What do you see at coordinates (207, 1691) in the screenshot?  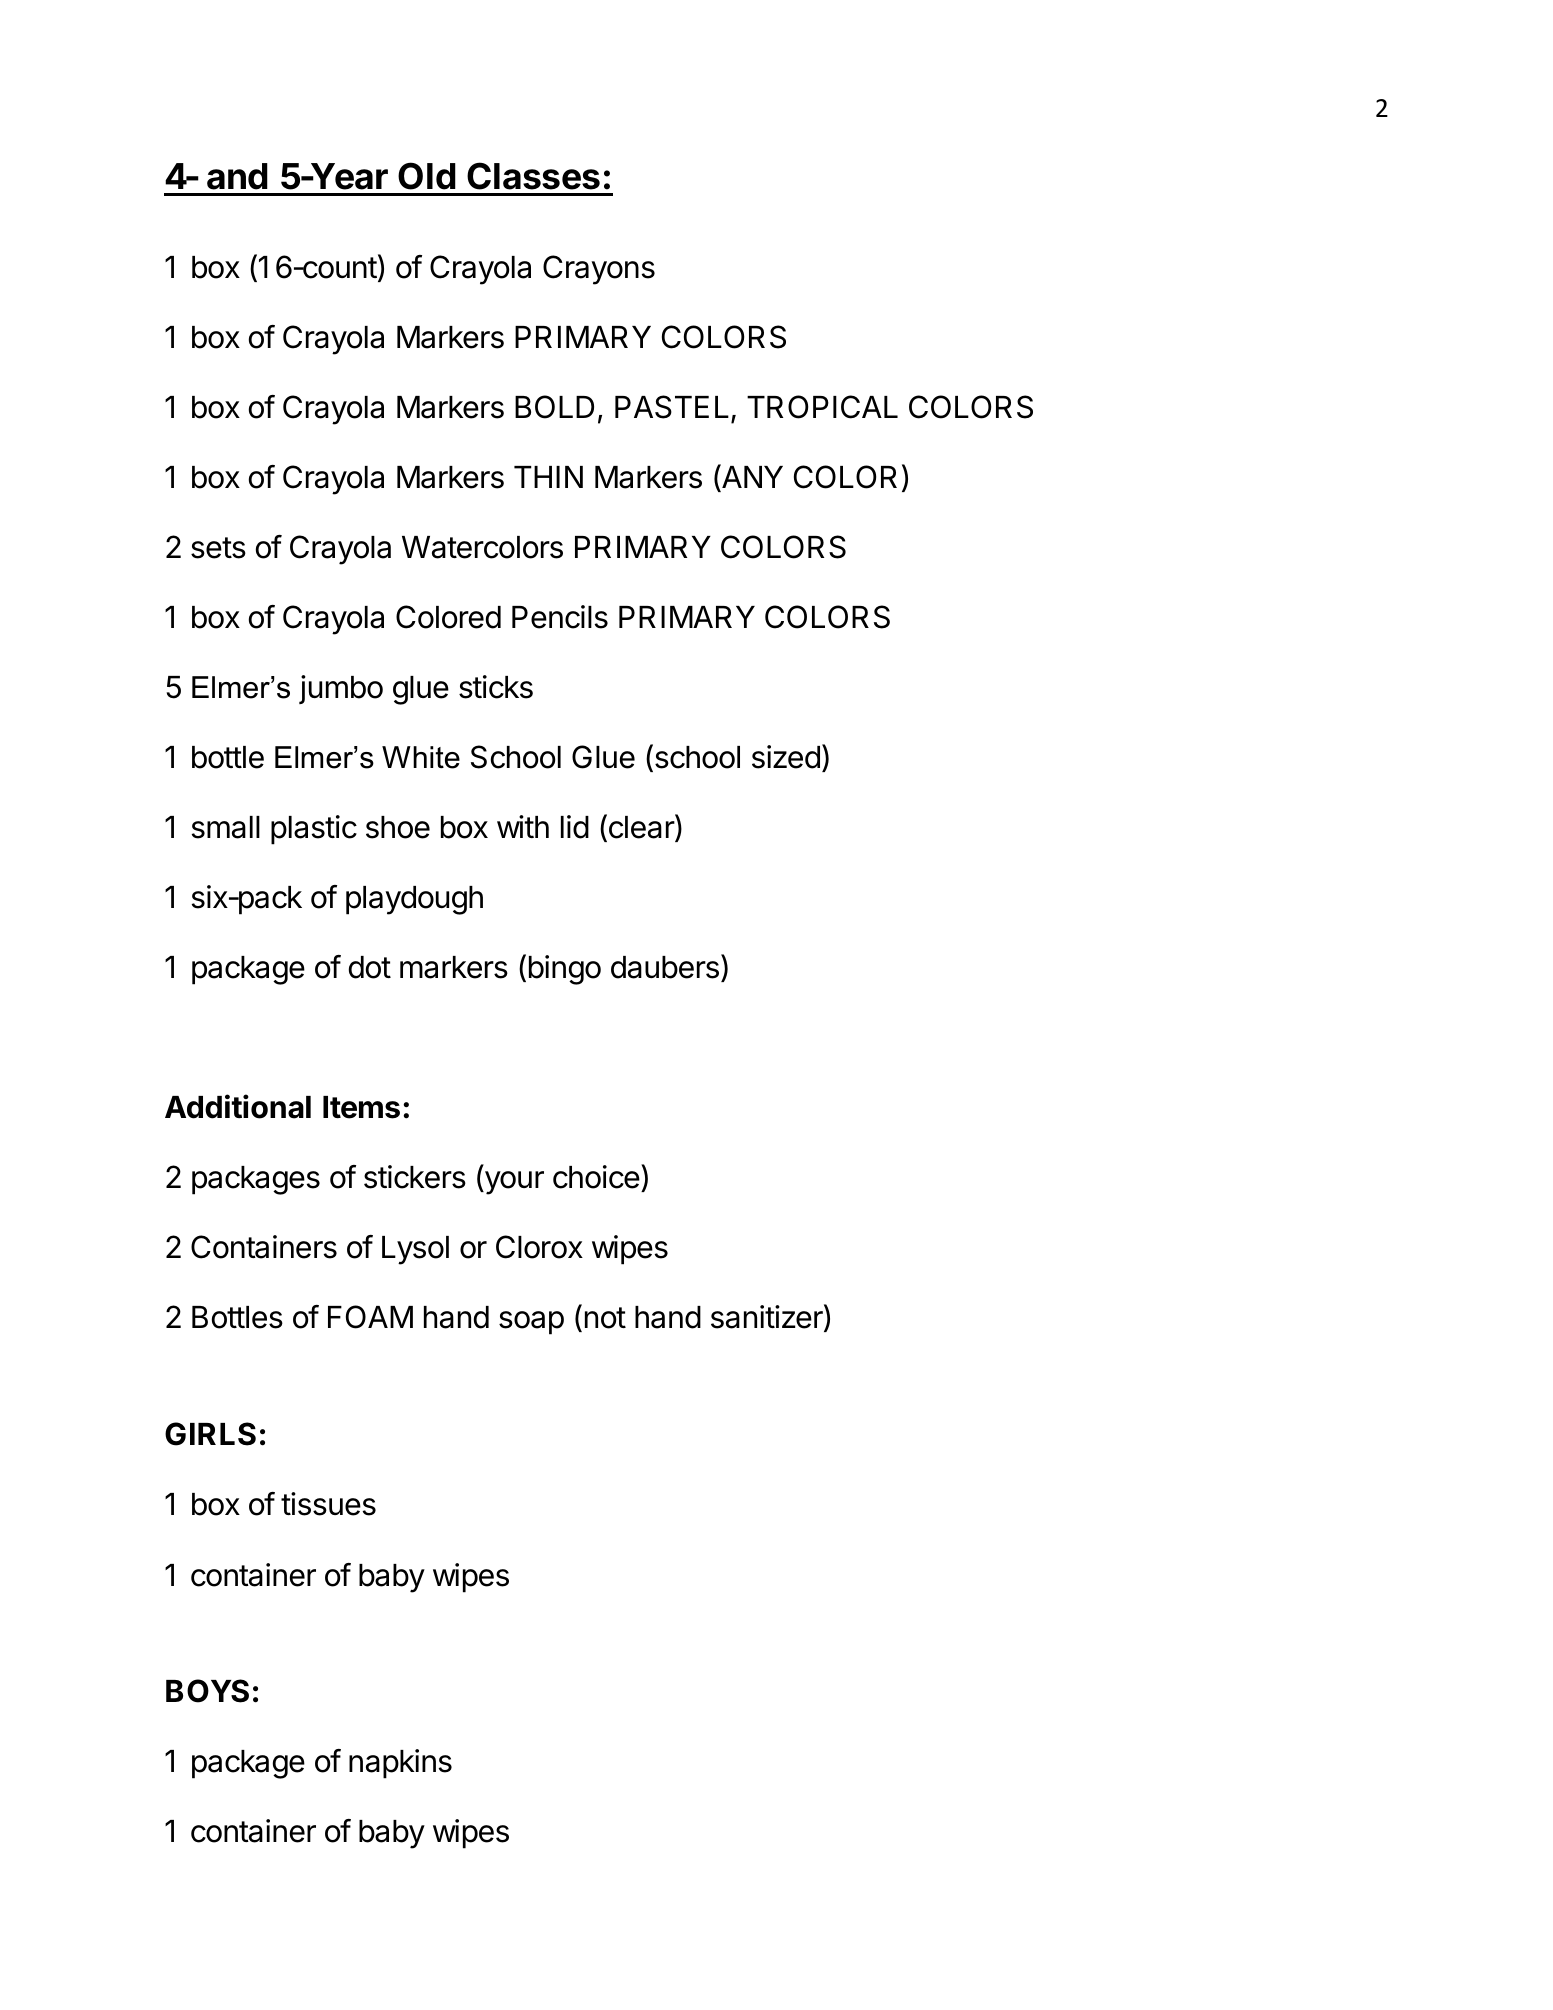 I see `BOYS` at bounding box center [207, 1691].
